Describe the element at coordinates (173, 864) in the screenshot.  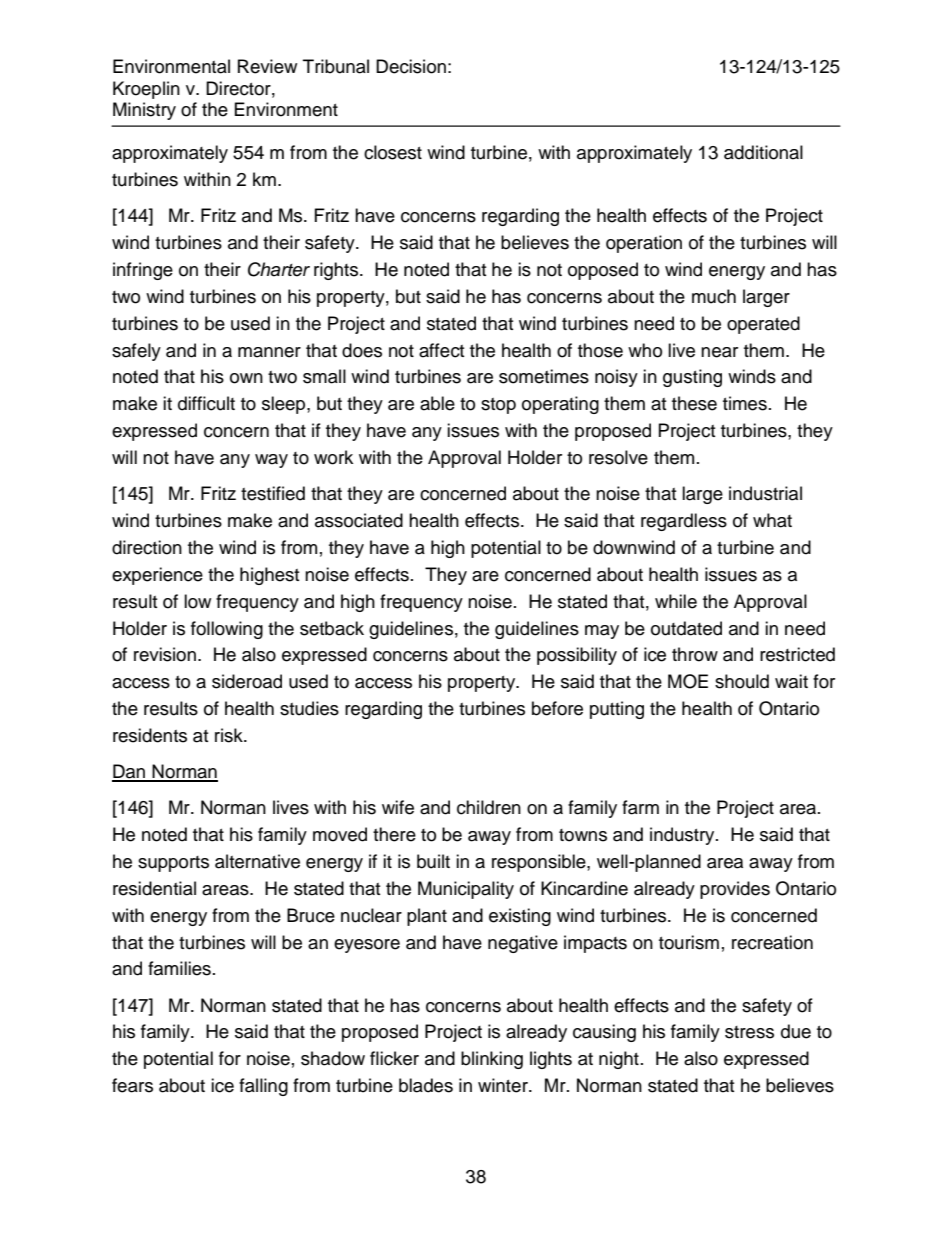
I see `supports` at that location.
